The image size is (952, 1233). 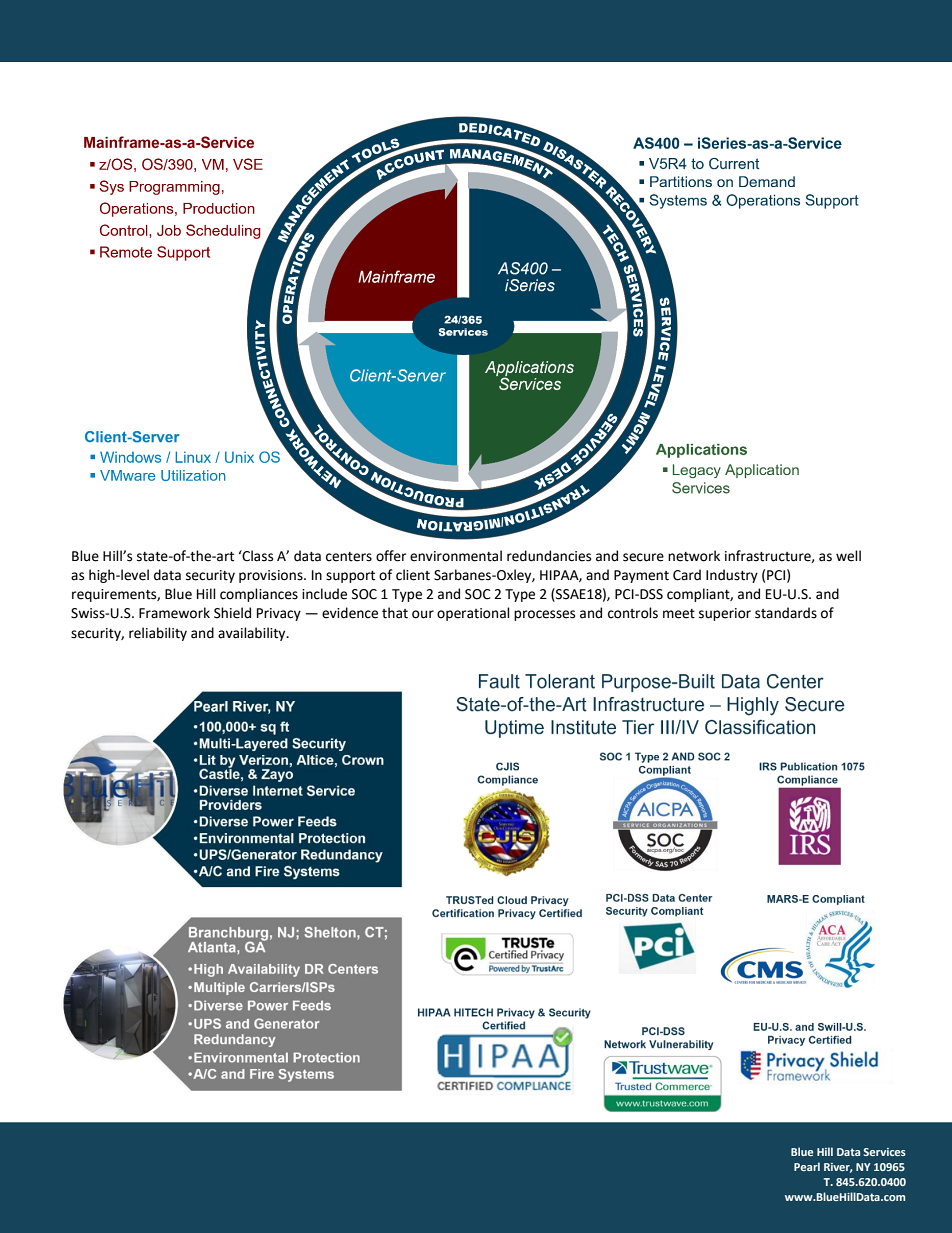 I want to click on Services, so click(x=885, y=1152).
